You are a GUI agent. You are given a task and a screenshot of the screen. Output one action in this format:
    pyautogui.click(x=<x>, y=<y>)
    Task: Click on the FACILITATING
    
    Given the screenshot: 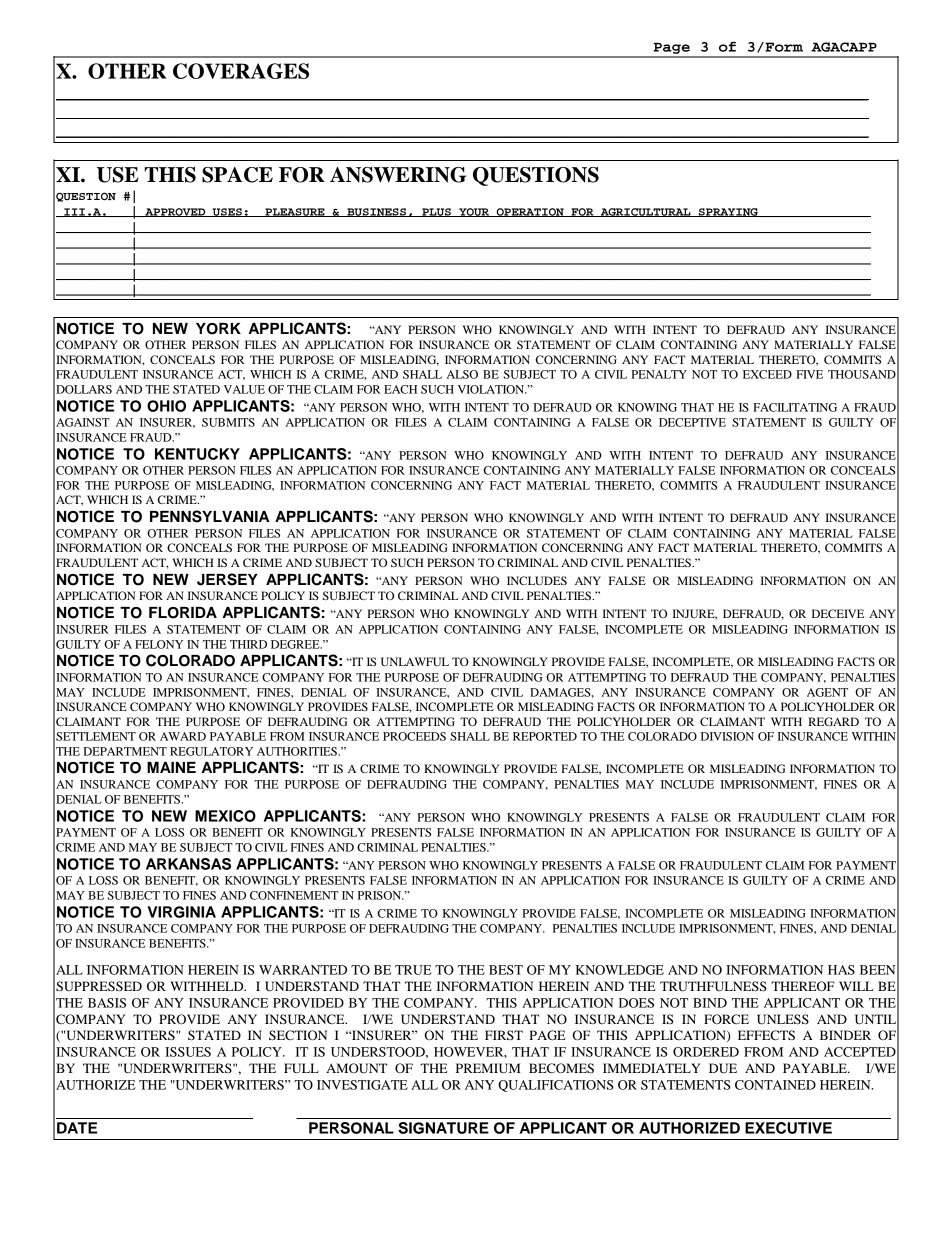 What is the action you would take?
    pyautogui.click(x=795, y=407)
